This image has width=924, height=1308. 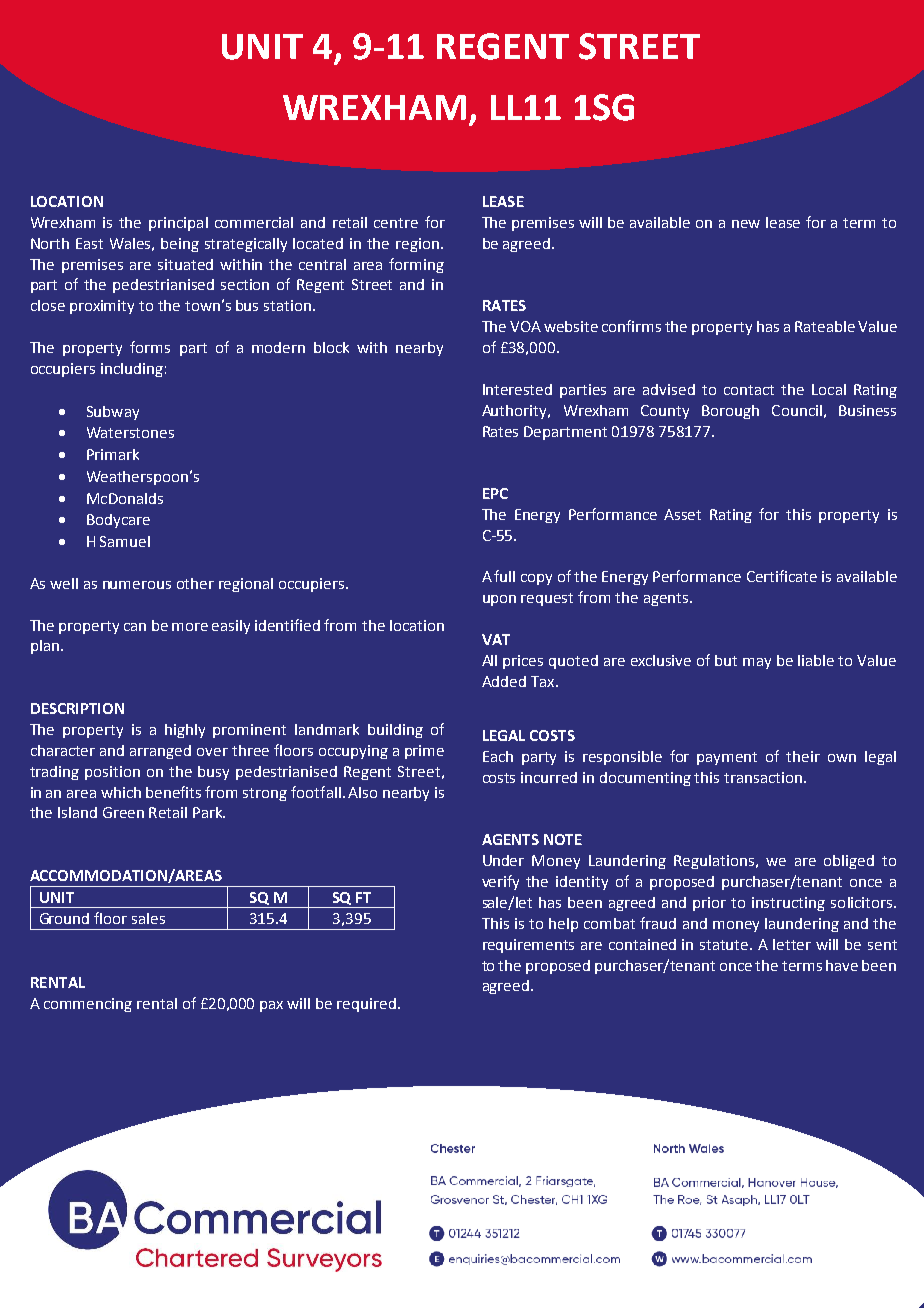 I want to click on being, so click(x=180, y=245).
